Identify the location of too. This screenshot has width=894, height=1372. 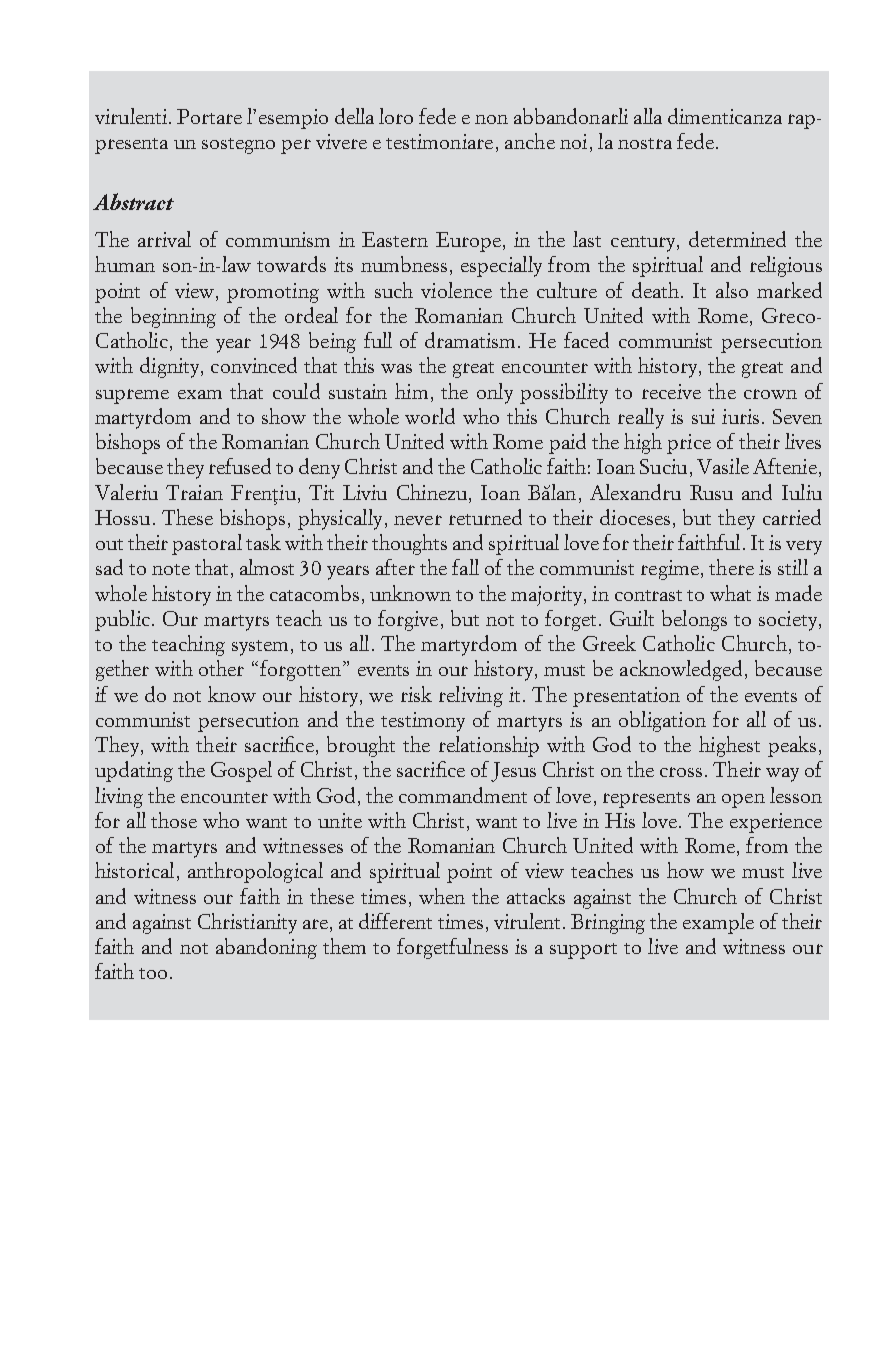
(153, 973).
